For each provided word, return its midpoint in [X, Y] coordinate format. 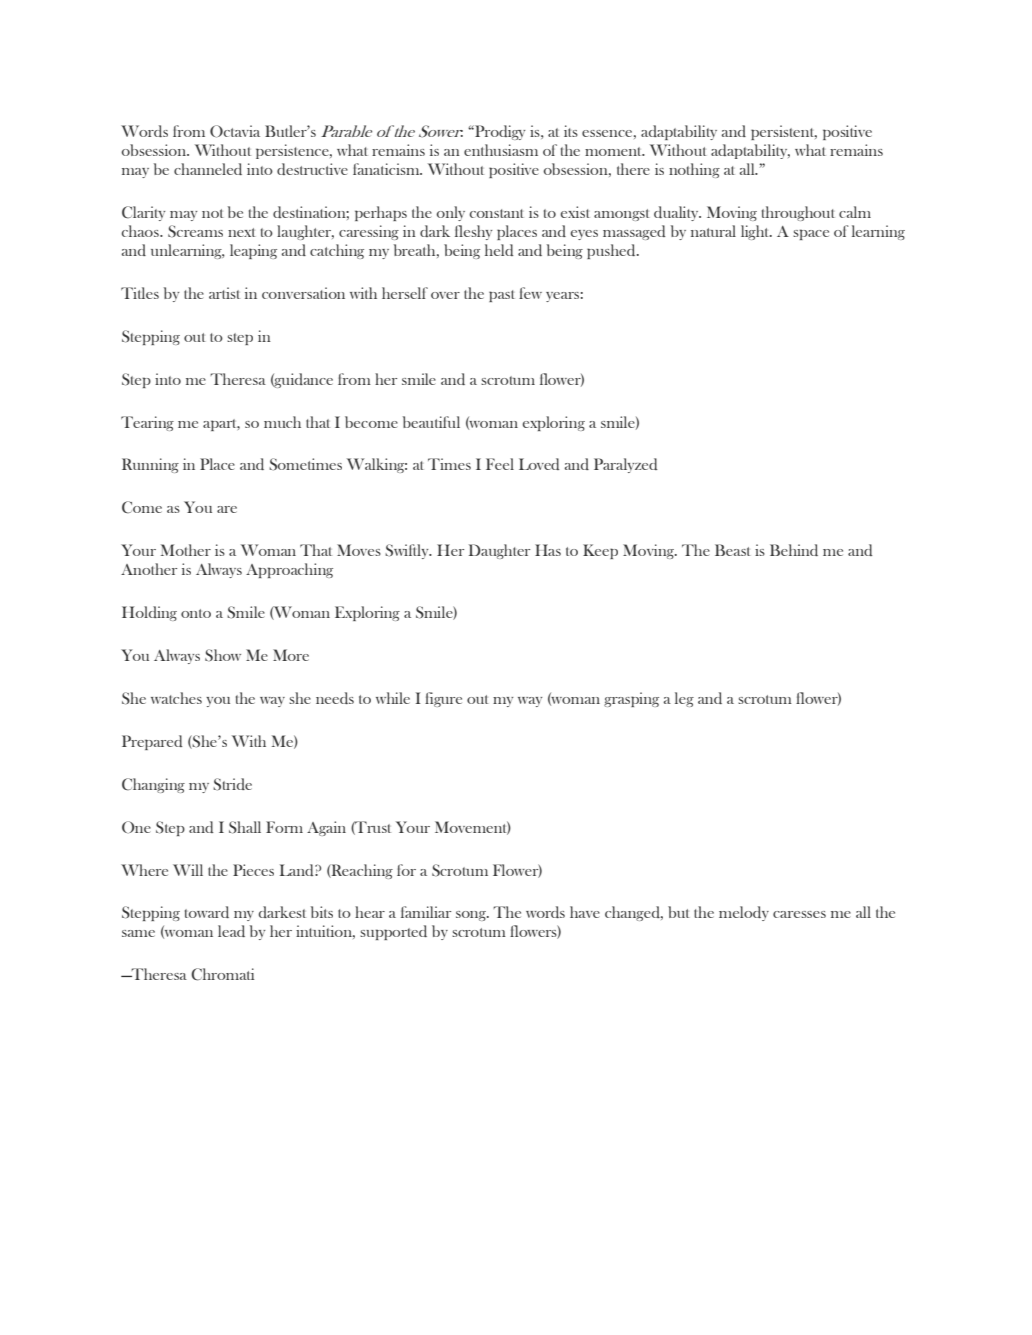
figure [443, 699]
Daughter [499, 551]
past [502, 296]
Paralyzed [625, 465]
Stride [232, 784]
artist [224, 293]
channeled [208, 169]
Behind [794, 550]
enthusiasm [501, 150]
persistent [784, 132]
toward [207, 912]
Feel [500, 464]
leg [684, 699]
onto [196, 613]
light [756, 232]
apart [221, 425]
